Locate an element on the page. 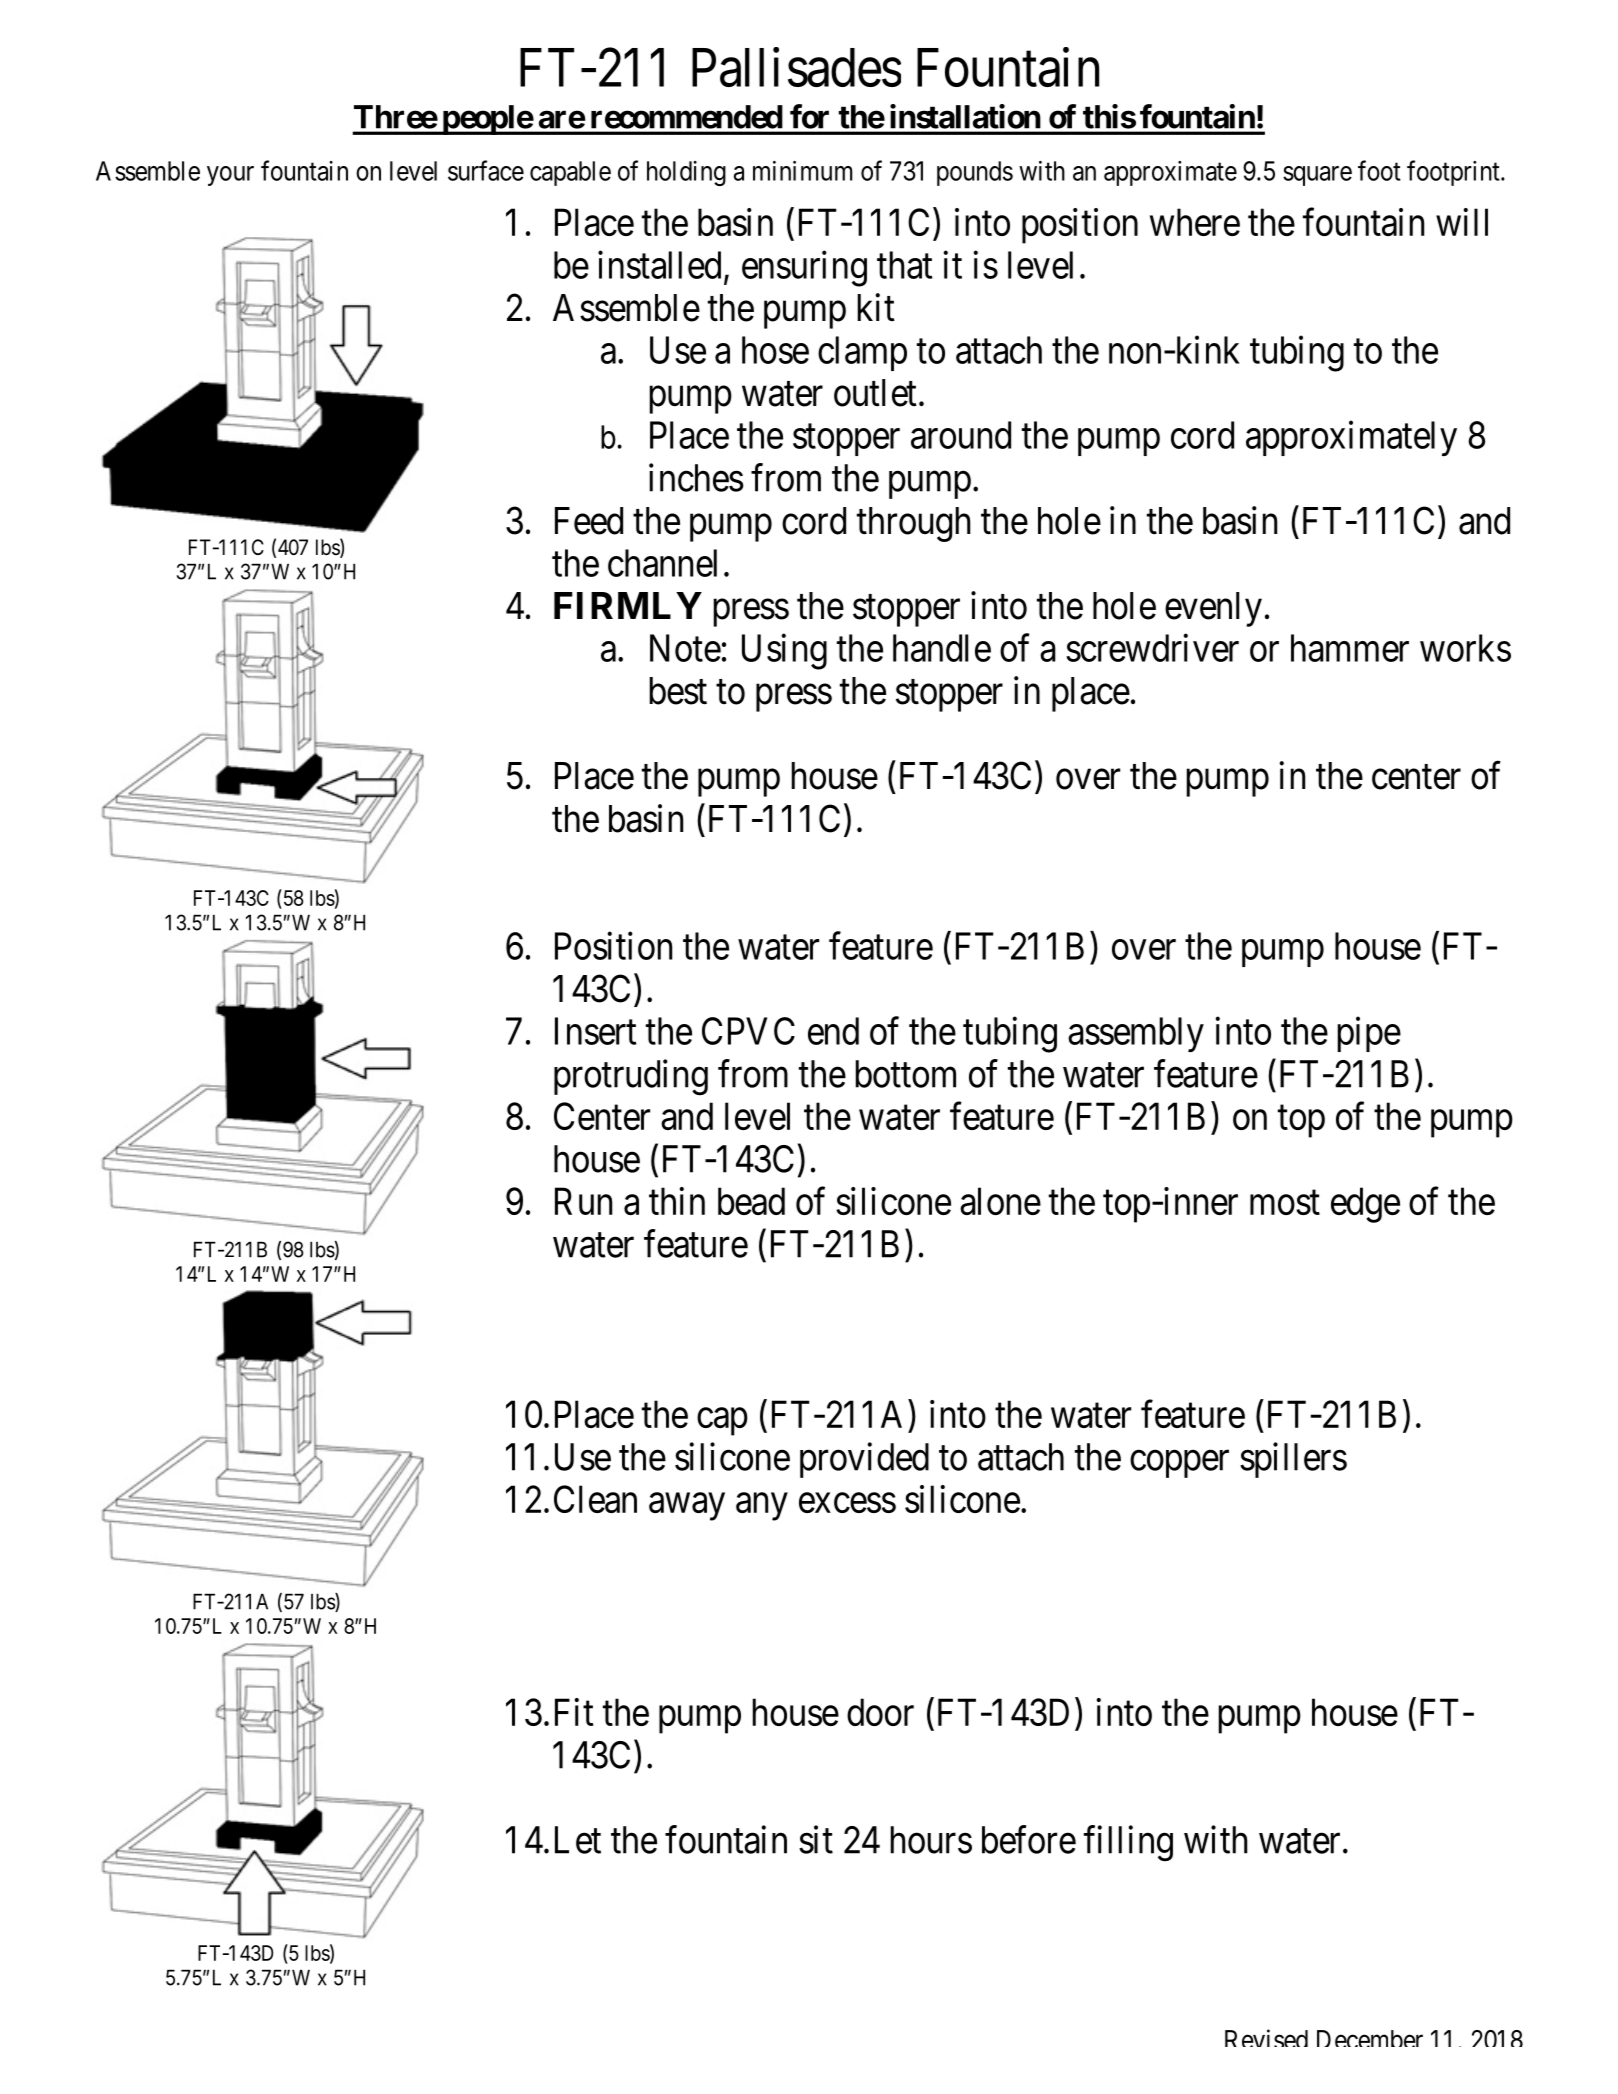 The height and width of the image is (2094, 1618). any is located at coordinates (762, 1507).
